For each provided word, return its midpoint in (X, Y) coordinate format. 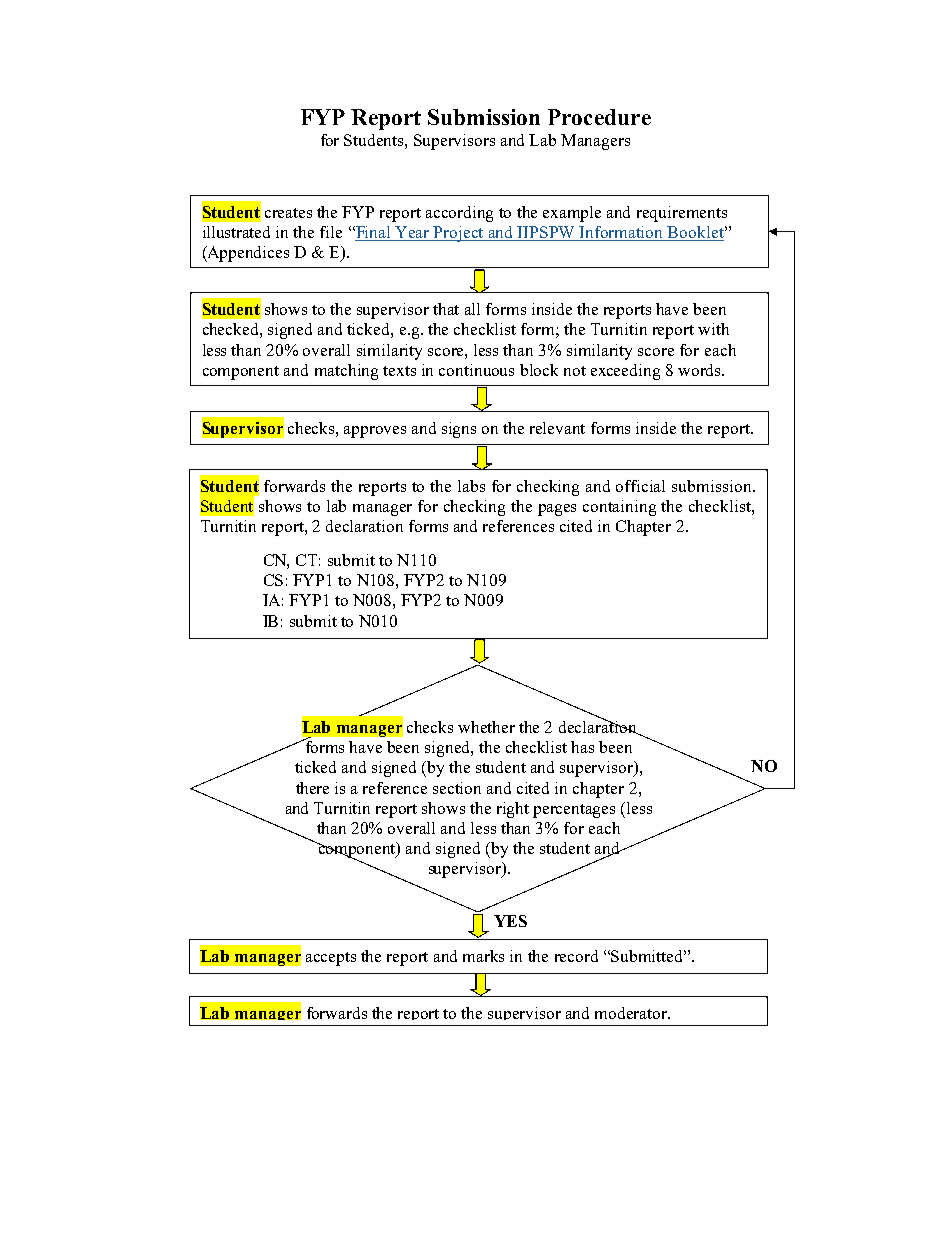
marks (483, 956)
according (459, 214)
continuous (476, 370)
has (582, 747)
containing (619, 508)
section (457, 788)
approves (375, 432)
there (312, 788)
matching (346, 372)
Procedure (599, 117)
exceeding (625, 372)
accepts (331, 959)
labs (471, 486)
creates (288, 213)
